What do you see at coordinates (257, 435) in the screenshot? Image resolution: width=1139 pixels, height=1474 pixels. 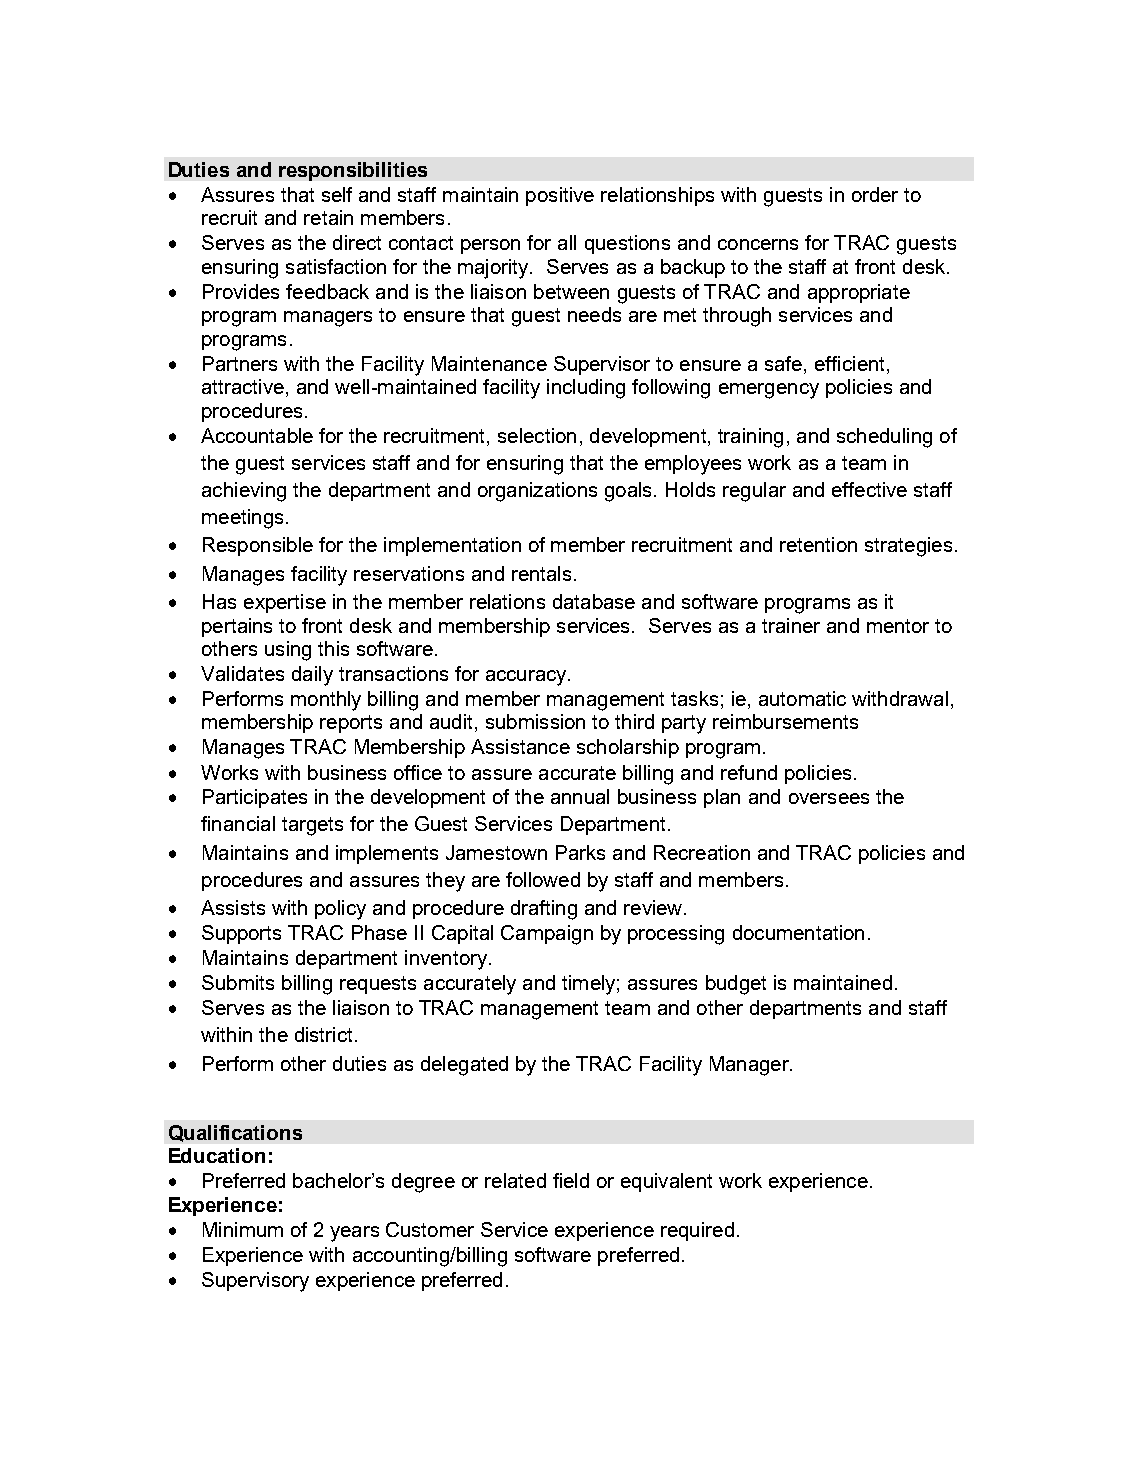 I see `Accountable` at bounding box center [257, 435].
